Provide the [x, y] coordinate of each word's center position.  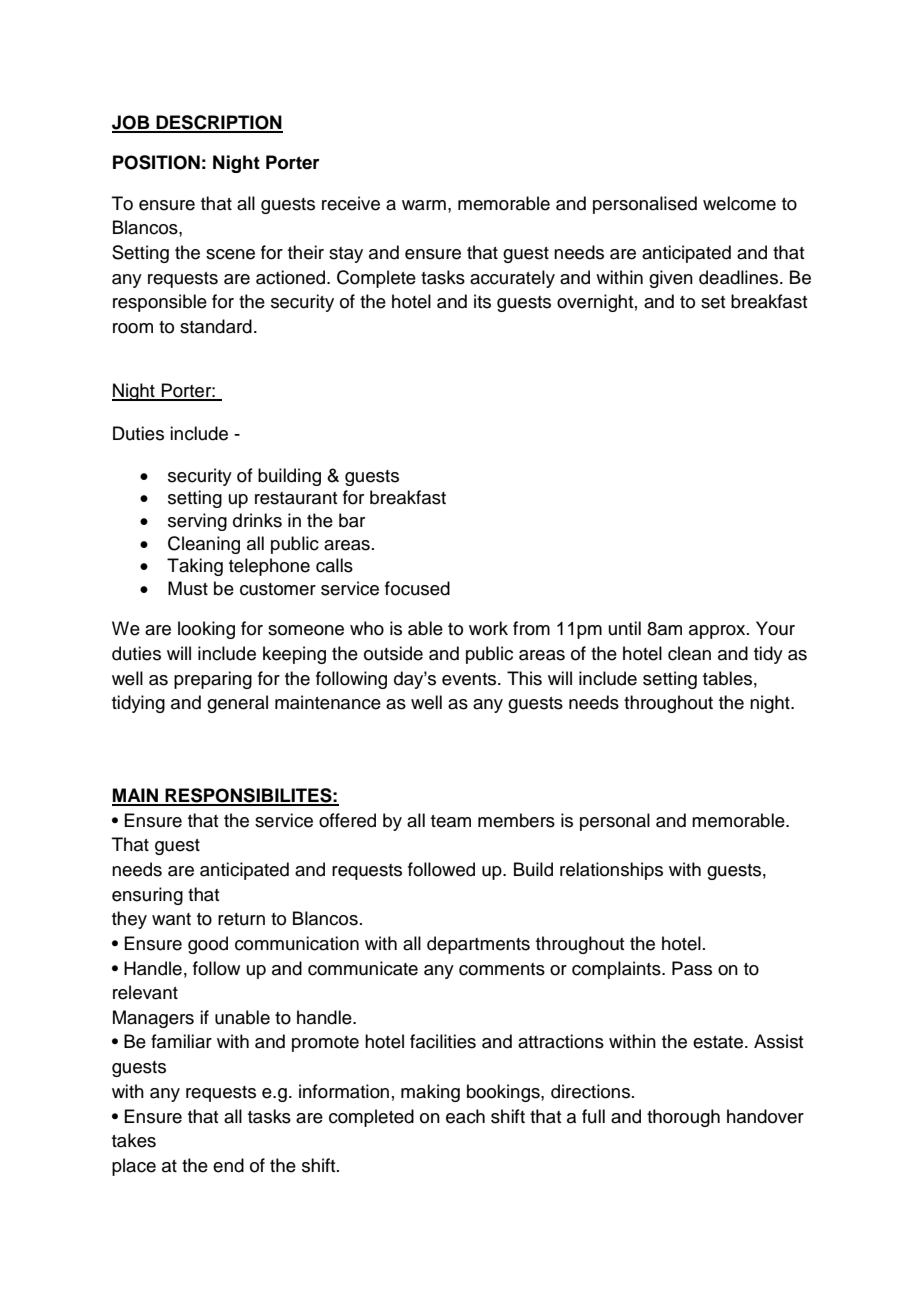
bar [352, 520]
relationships [611, 871]
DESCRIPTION [218, 123]
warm [424, 205]
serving [197, 522]
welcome [739, 203]
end [228, 1165]
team [451, 821]
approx [718, 632]
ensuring [147, 896]
